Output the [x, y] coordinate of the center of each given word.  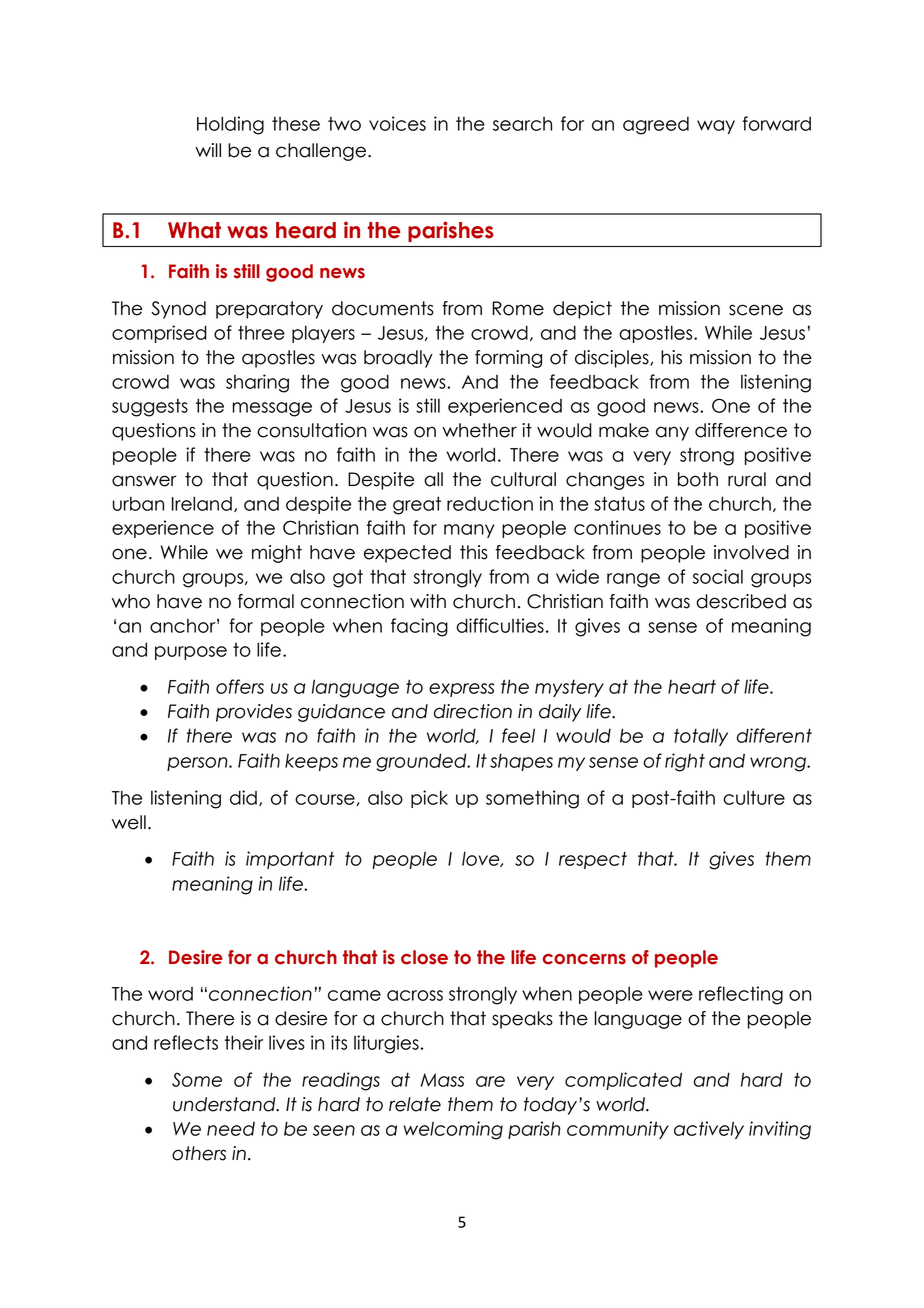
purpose [191, 653]
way [716, 127]
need [231, 1129]
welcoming [453, 1130]
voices [397, 123]
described [741, 601]
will [208, 150]
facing [419, 627]
